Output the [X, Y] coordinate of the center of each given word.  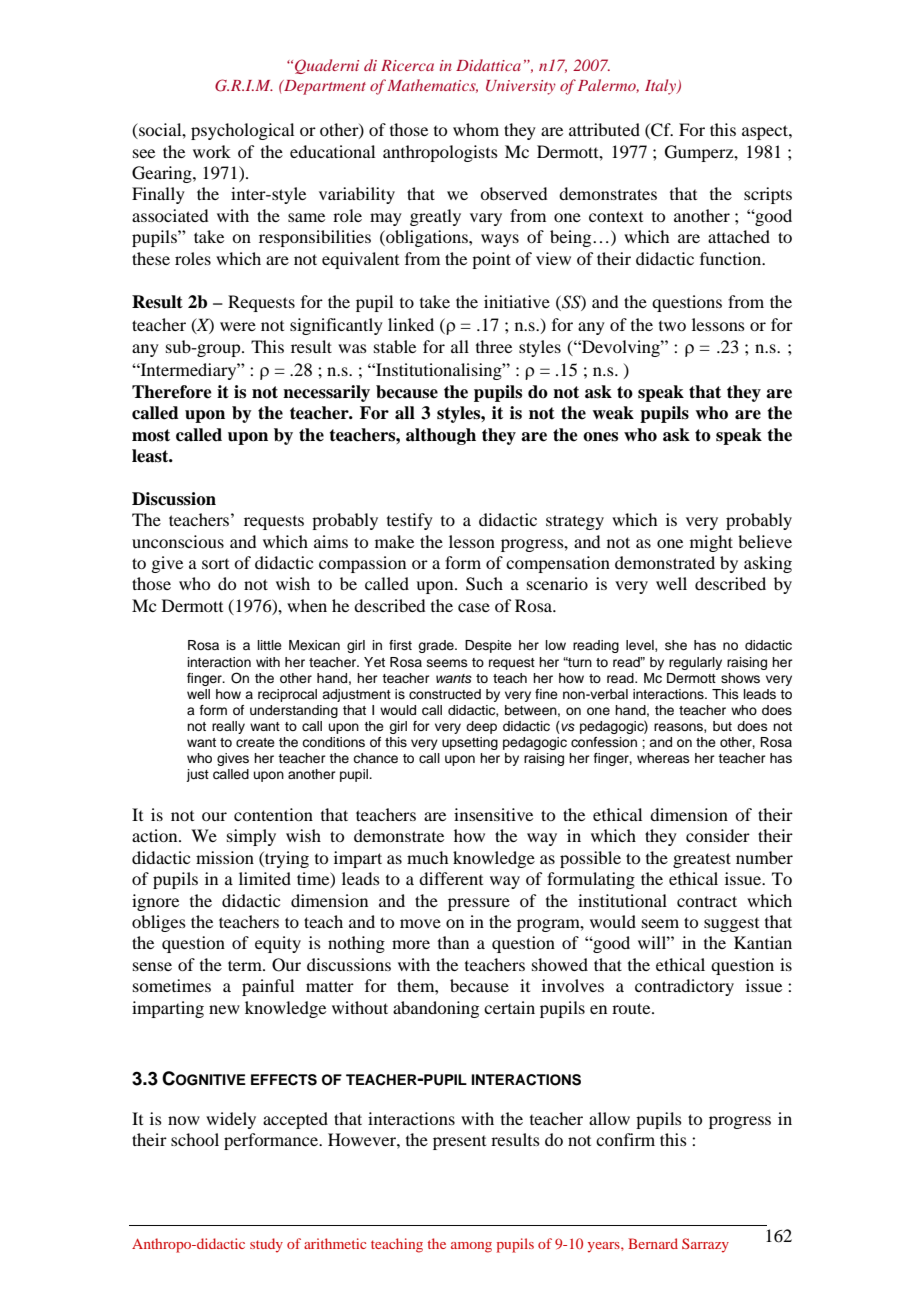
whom [476, 129]
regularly [695, 663]
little [270, 645]
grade [437, 646]
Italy [661, 87]
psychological [242, 131]
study [266, 1245]
